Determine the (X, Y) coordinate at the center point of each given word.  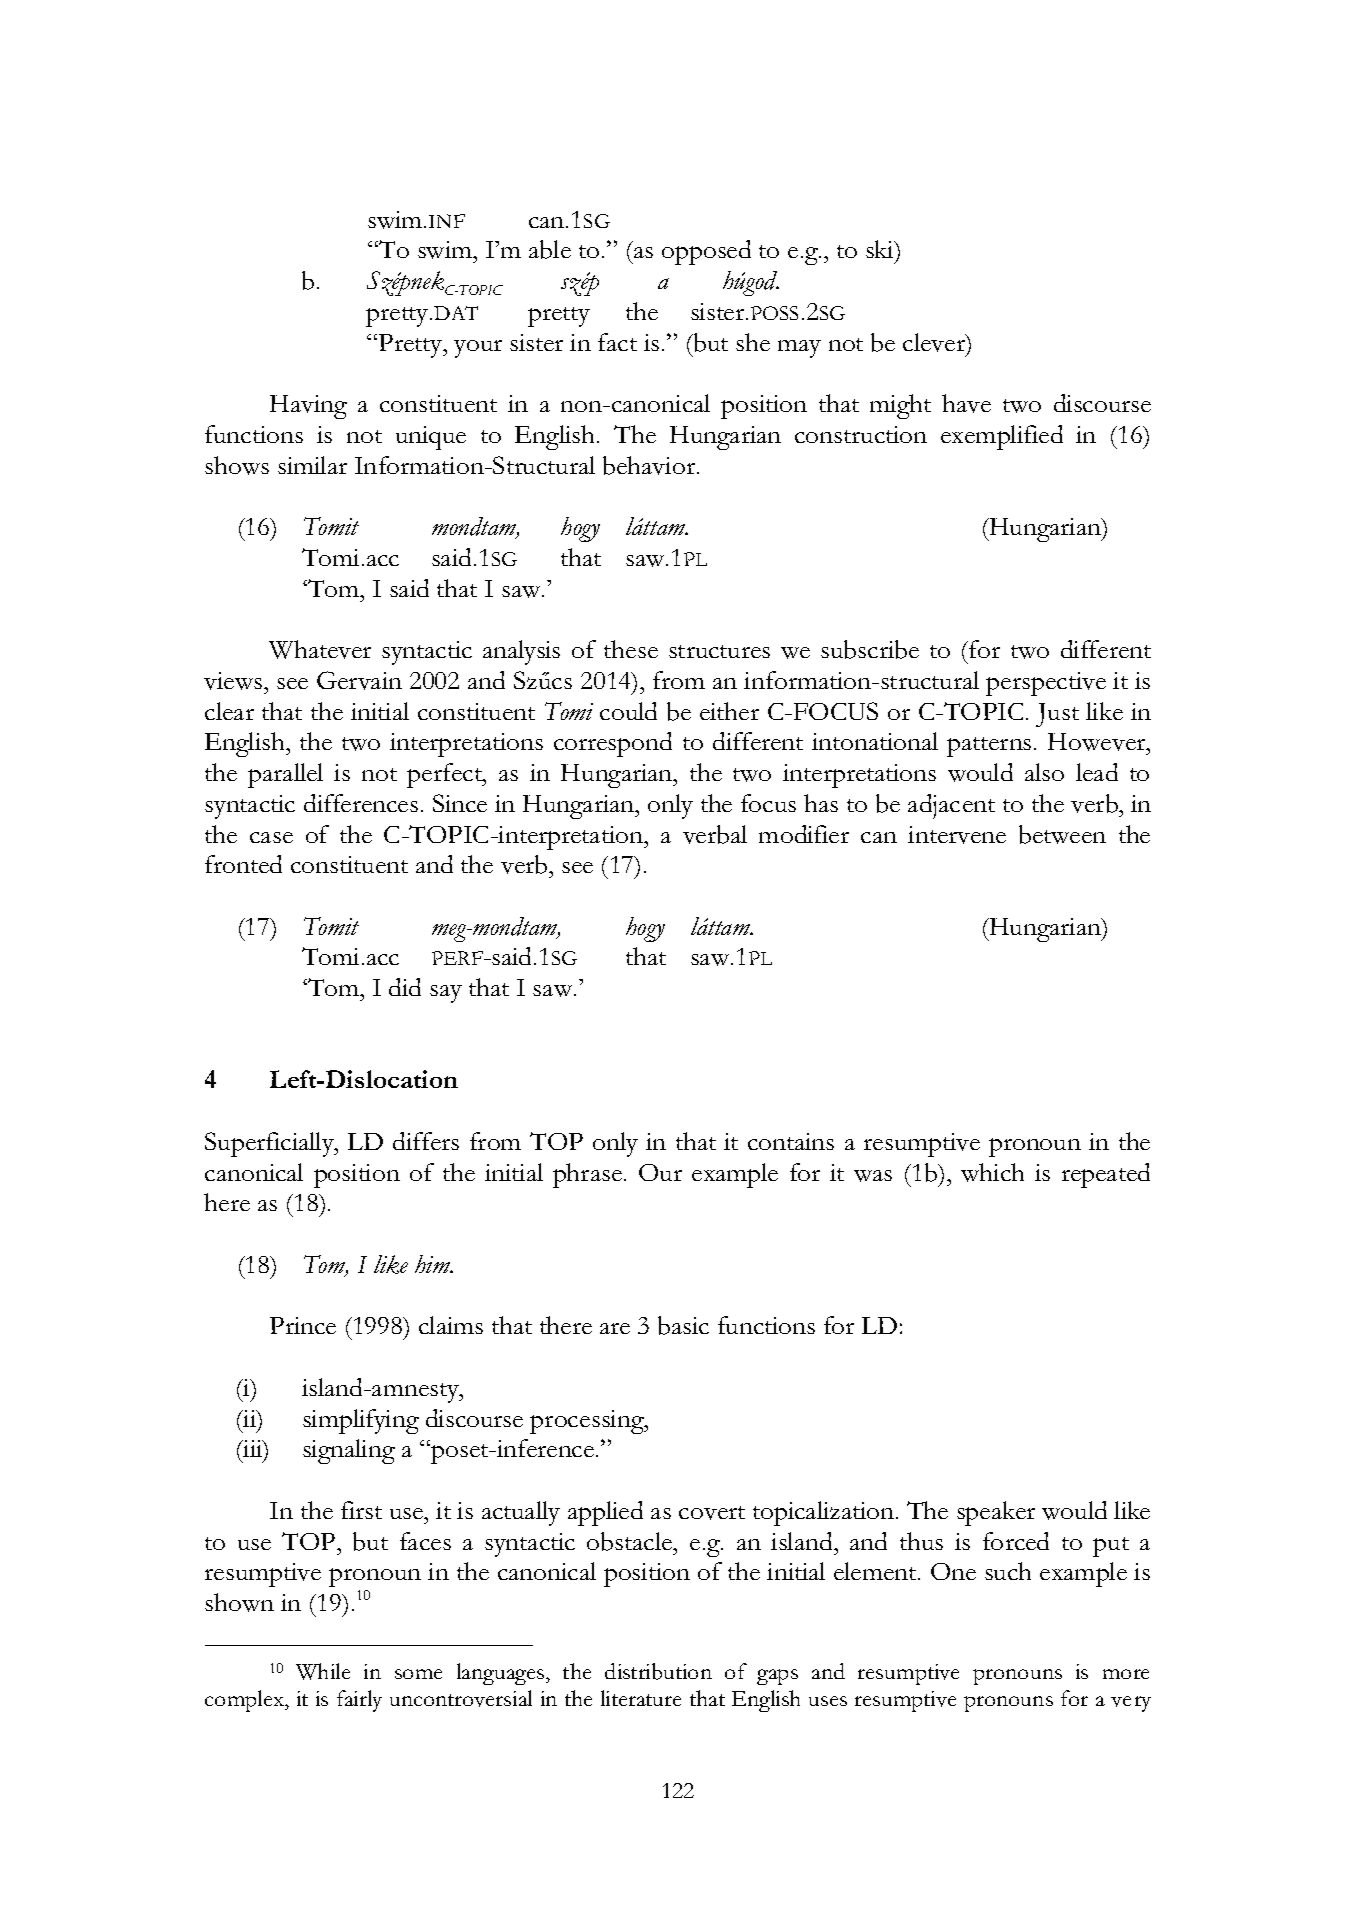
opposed (706, 252)
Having (308, 407)
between (1062, 834)
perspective (1046, 684)
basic (683, 1325)
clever (935, 343)
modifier (804, 834)
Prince (303, 1325)
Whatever (320, 649)
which (992, 1172)
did (405, 987)
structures (719, 651)
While (323, 1671)
